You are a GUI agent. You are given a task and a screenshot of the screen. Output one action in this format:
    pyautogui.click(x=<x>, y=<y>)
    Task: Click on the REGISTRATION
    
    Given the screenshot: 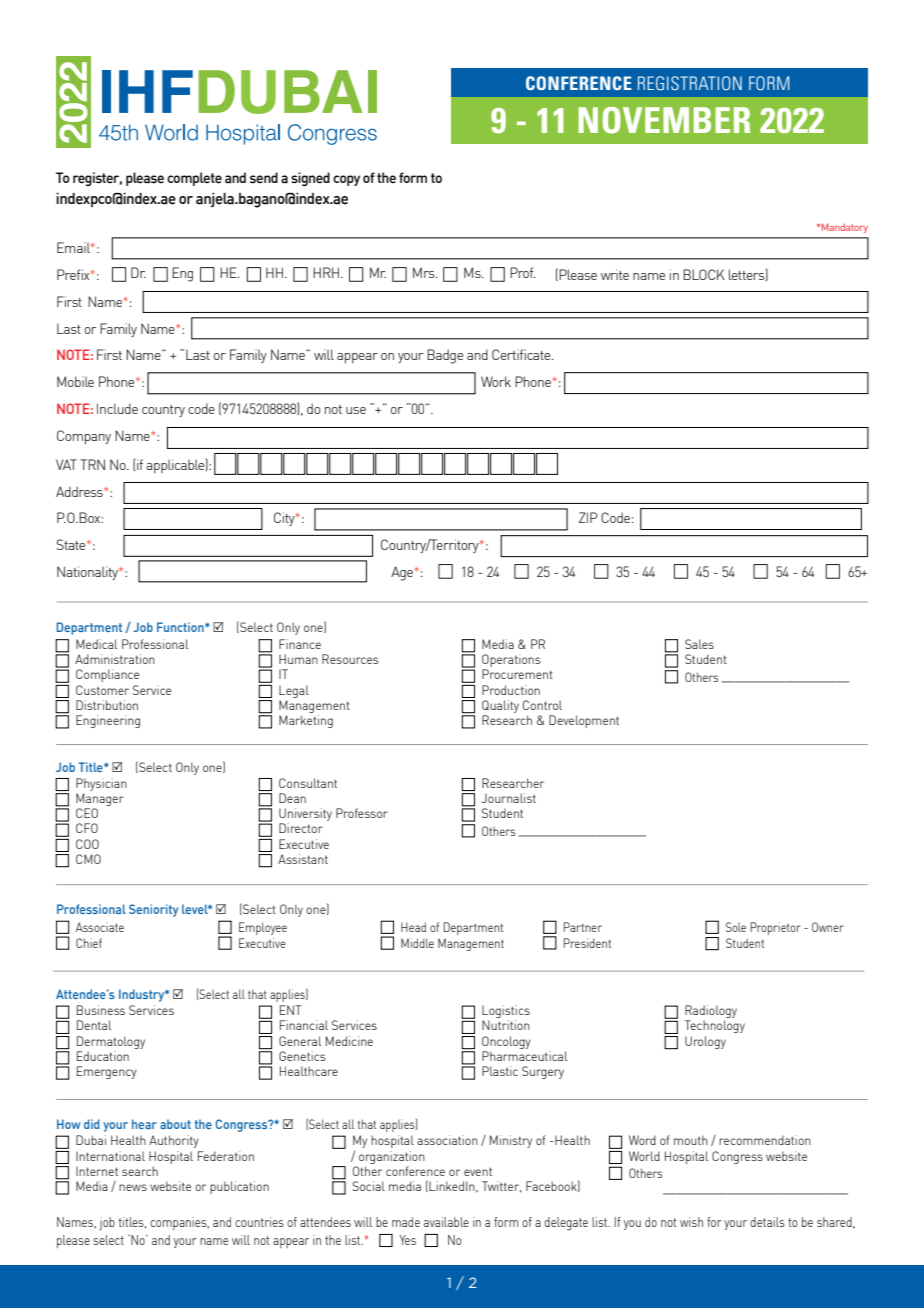 What is the action you would take?
    pyautogui.click(x=690, y=83)
